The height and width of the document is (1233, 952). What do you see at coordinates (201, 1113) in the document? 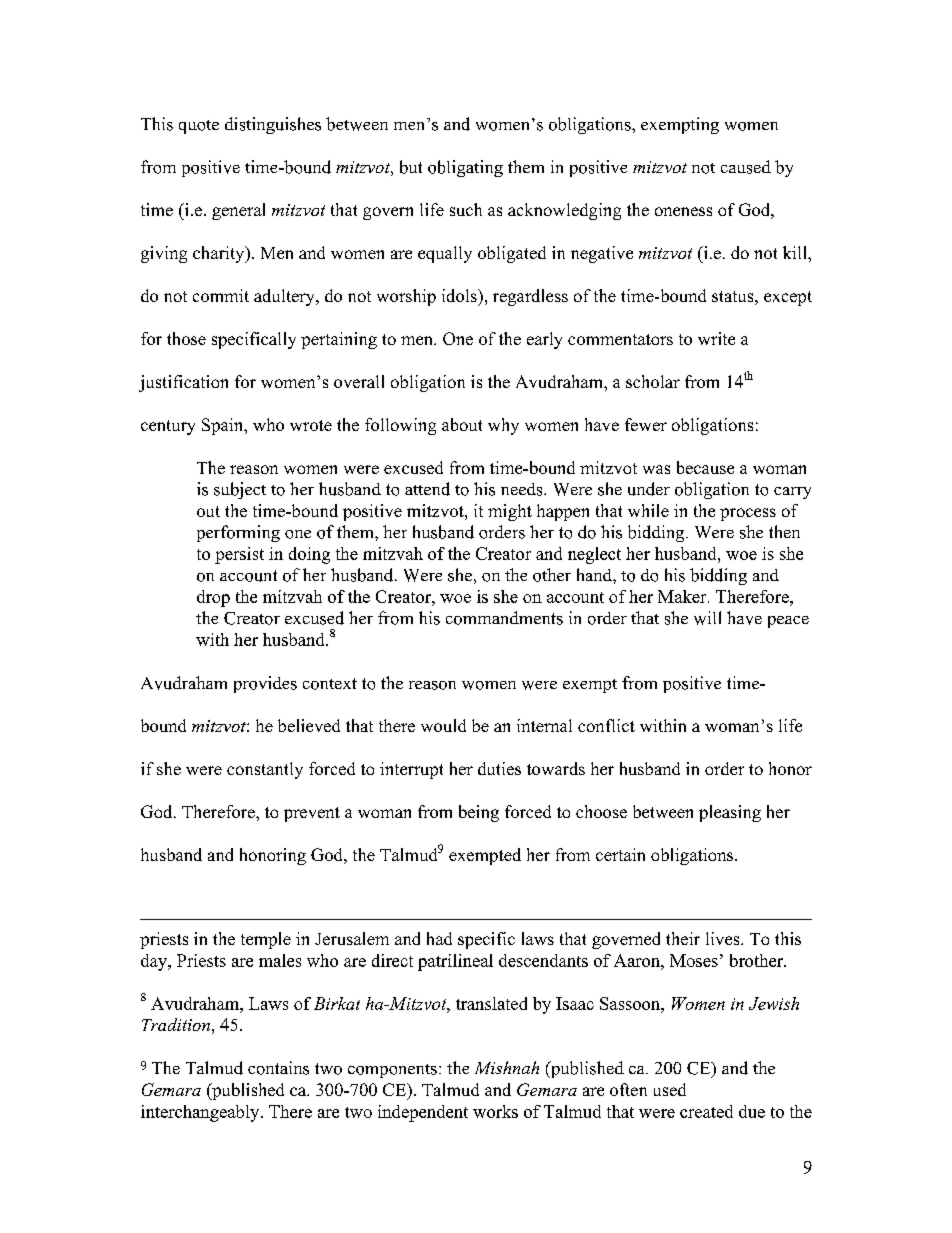
I see `interchangeably` at bounding box center [201, 1113].
